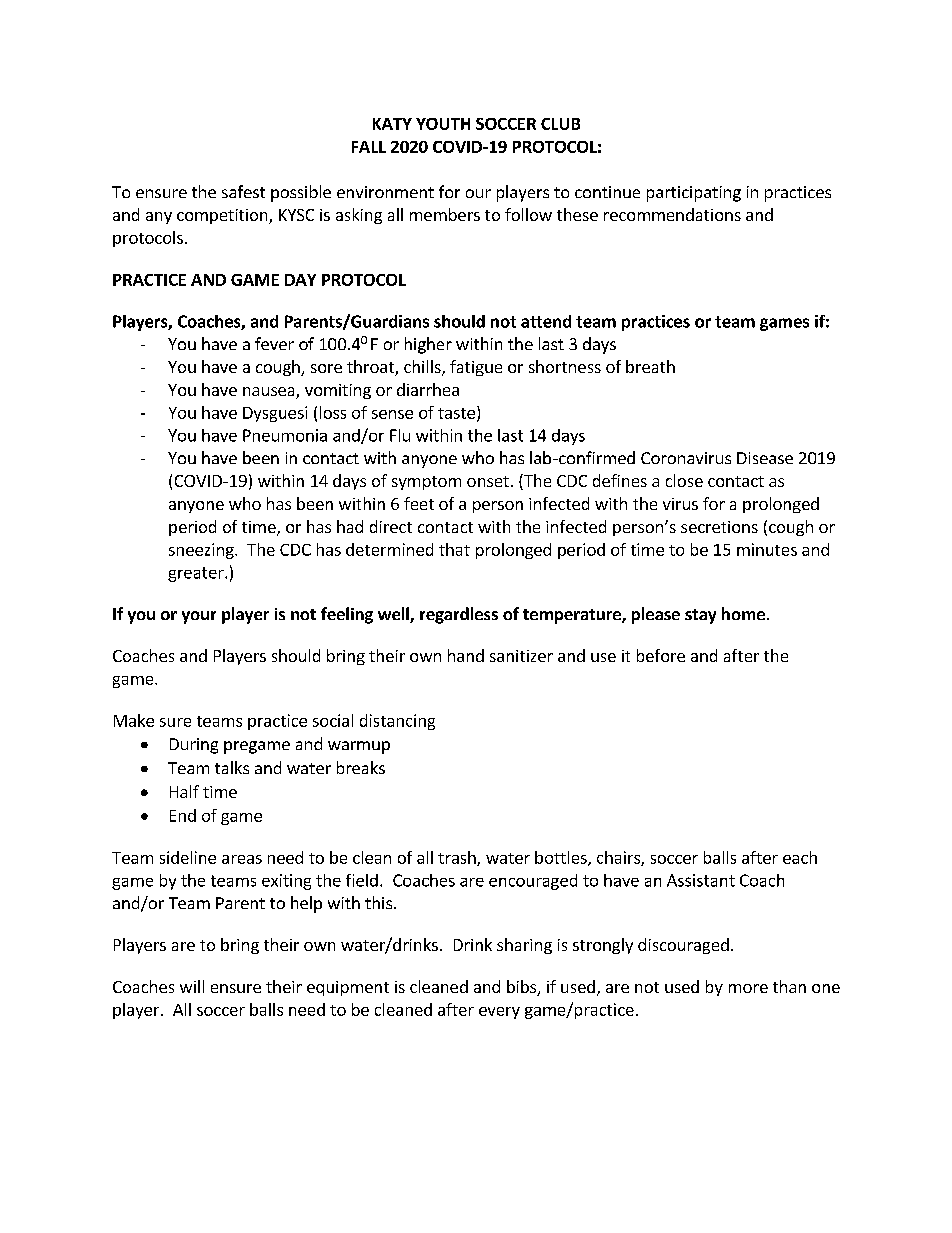  What do you see at coordinates (443, 124) in the screenshot?
I see `YOUTH` at bounding box center [443, 124].
